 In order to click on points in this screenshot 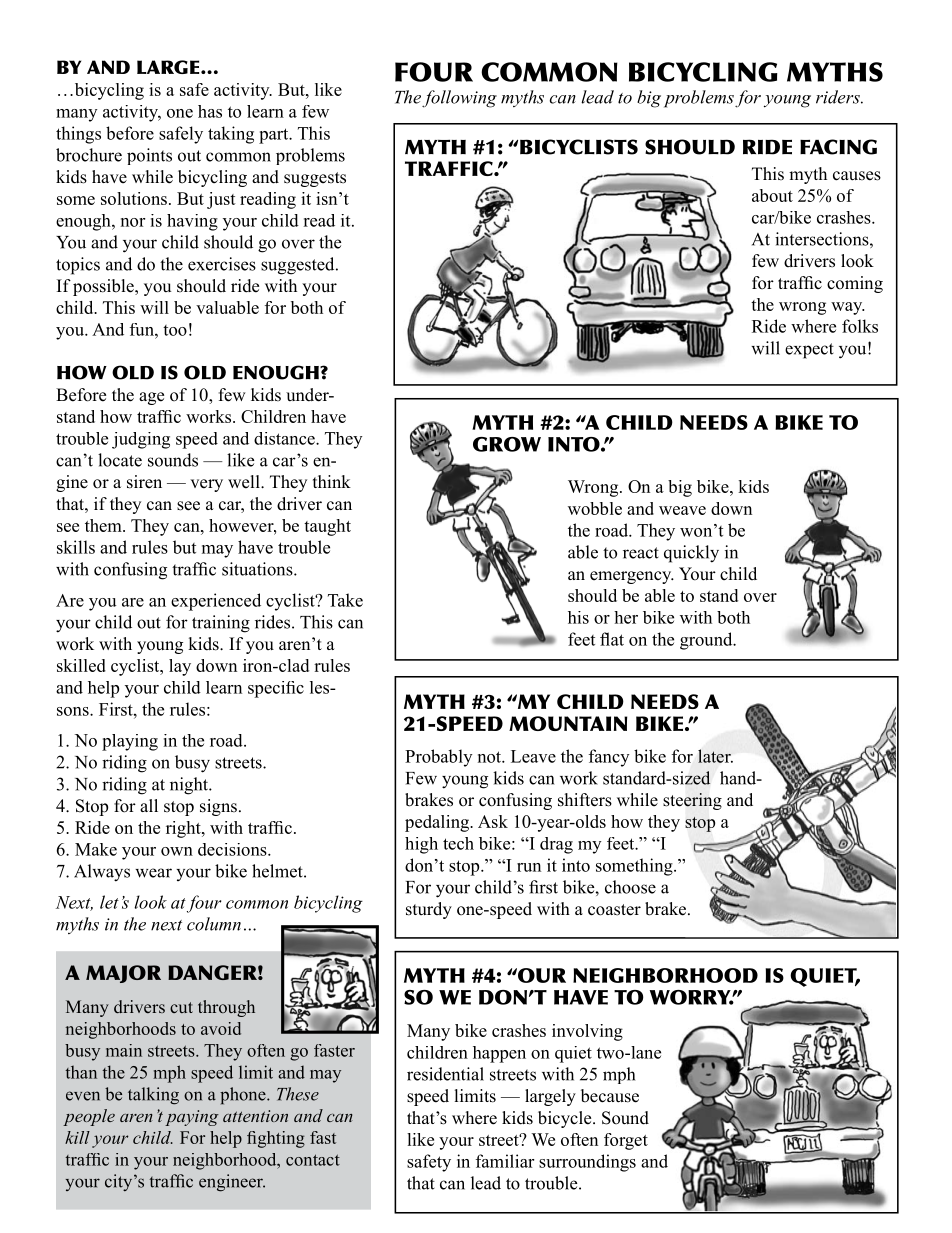, I will do `click(149, 156)`.
